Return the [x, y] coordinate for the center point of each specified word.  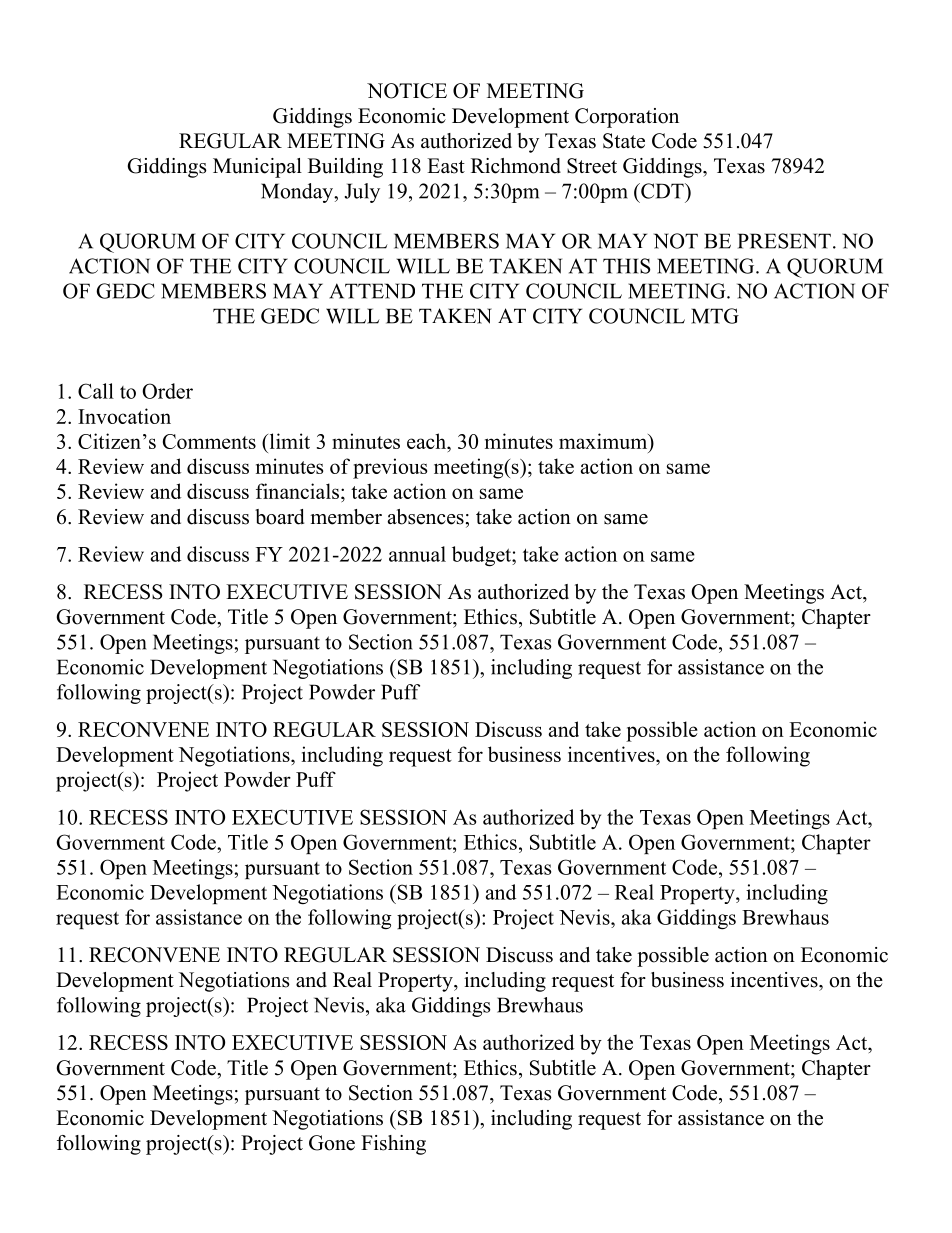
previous [390, 468]
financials [297, 491]
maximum [604, 441]
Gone [332, 1143]
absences [426, 517]
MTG [715, 316]
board [279, 517]
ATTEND [372, 291]
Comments [209, 441]
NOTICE [407, 91]
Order [167, 391]
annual [417, 554]
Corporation [627, 118]
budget [482, 556]
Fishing [393, 1145]
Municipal [257, 168]
